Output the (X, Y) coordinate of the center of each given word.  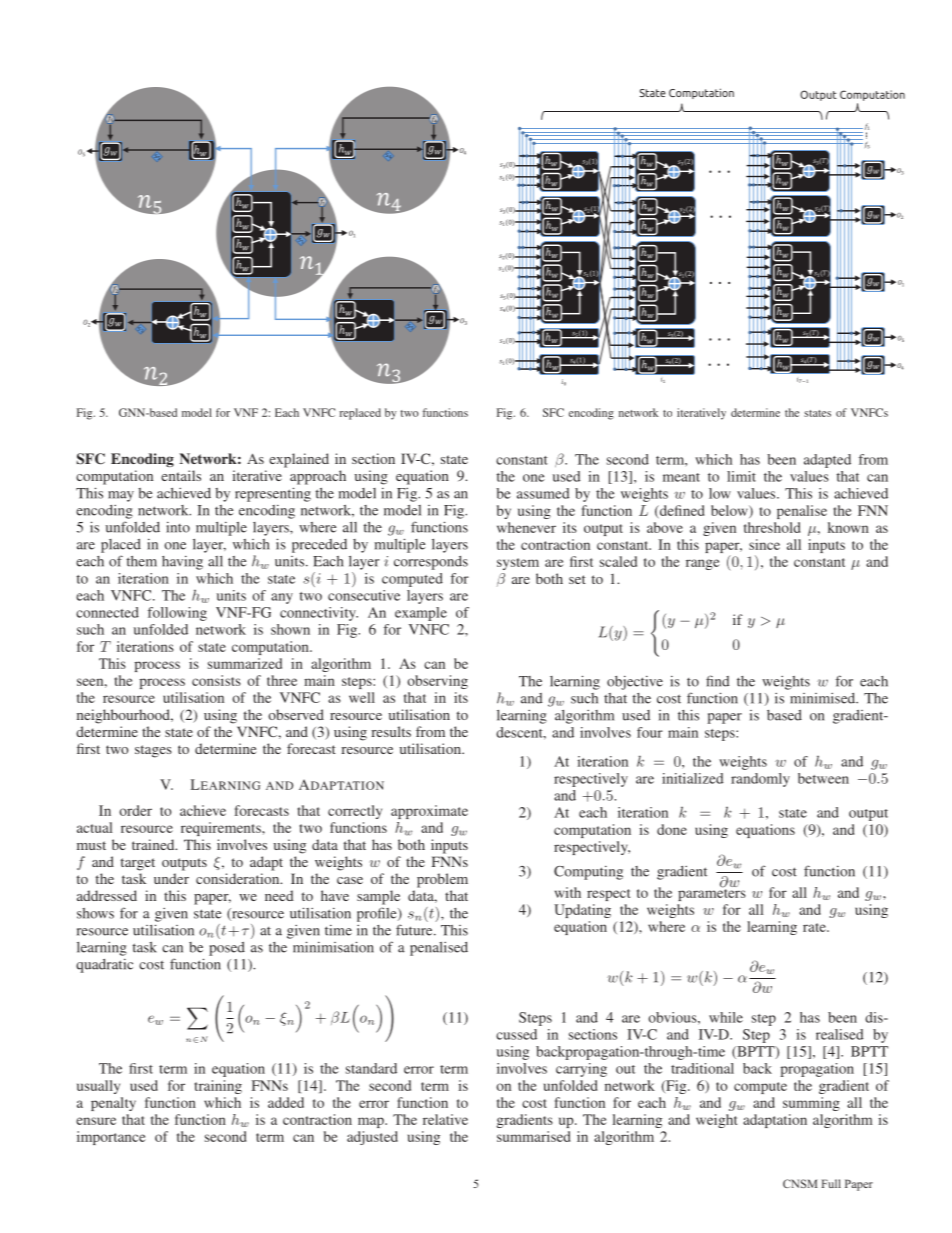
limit (741, 476)
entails (181, 475)
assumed (543, 493)
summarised (533, 1136)
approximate (429, 812)
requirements (222, 829)
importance (111, 1138)
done (672, 829)
